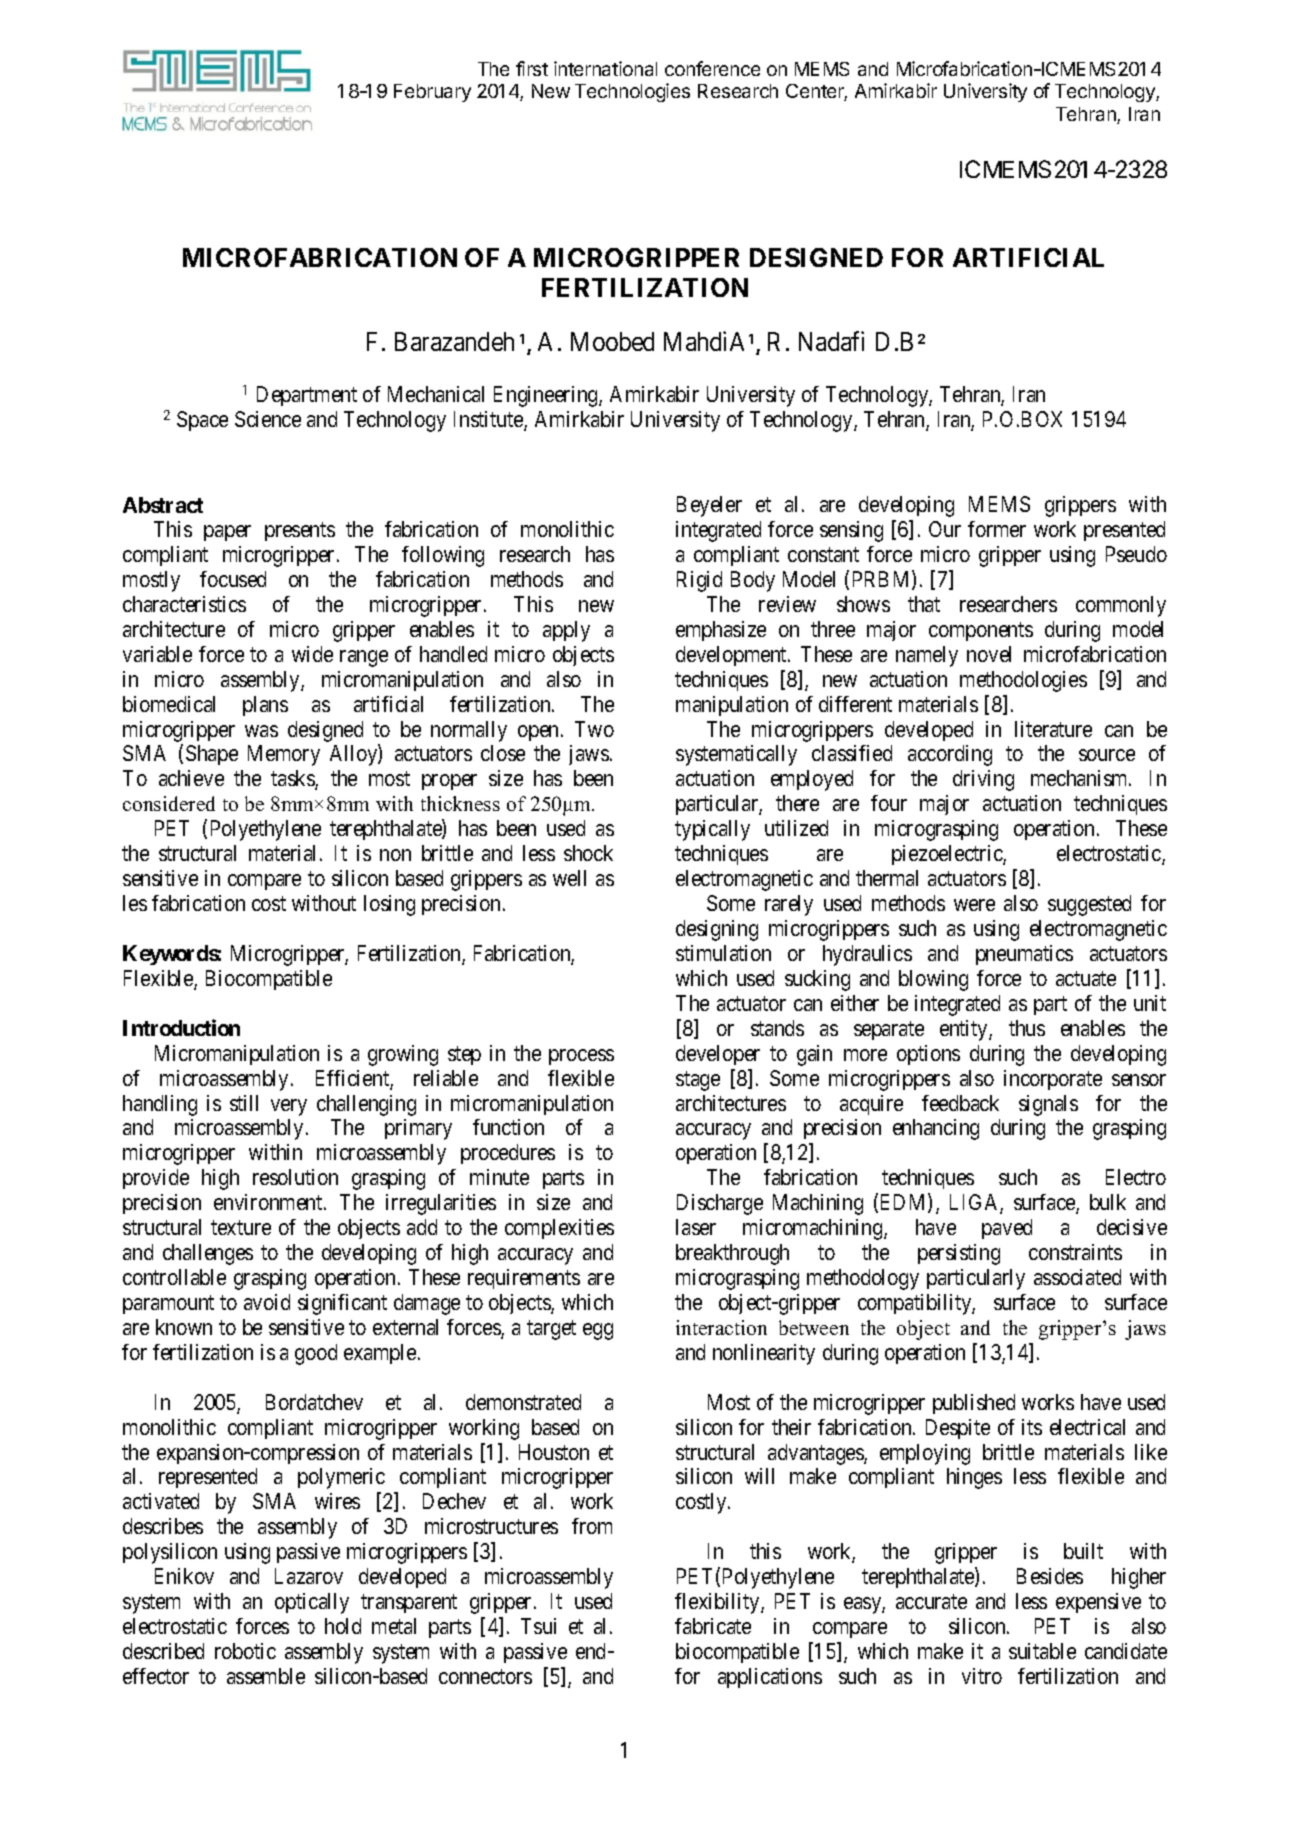 This image has width=1290, height=1825. I want to click on robotic, so click(245, 1651).
